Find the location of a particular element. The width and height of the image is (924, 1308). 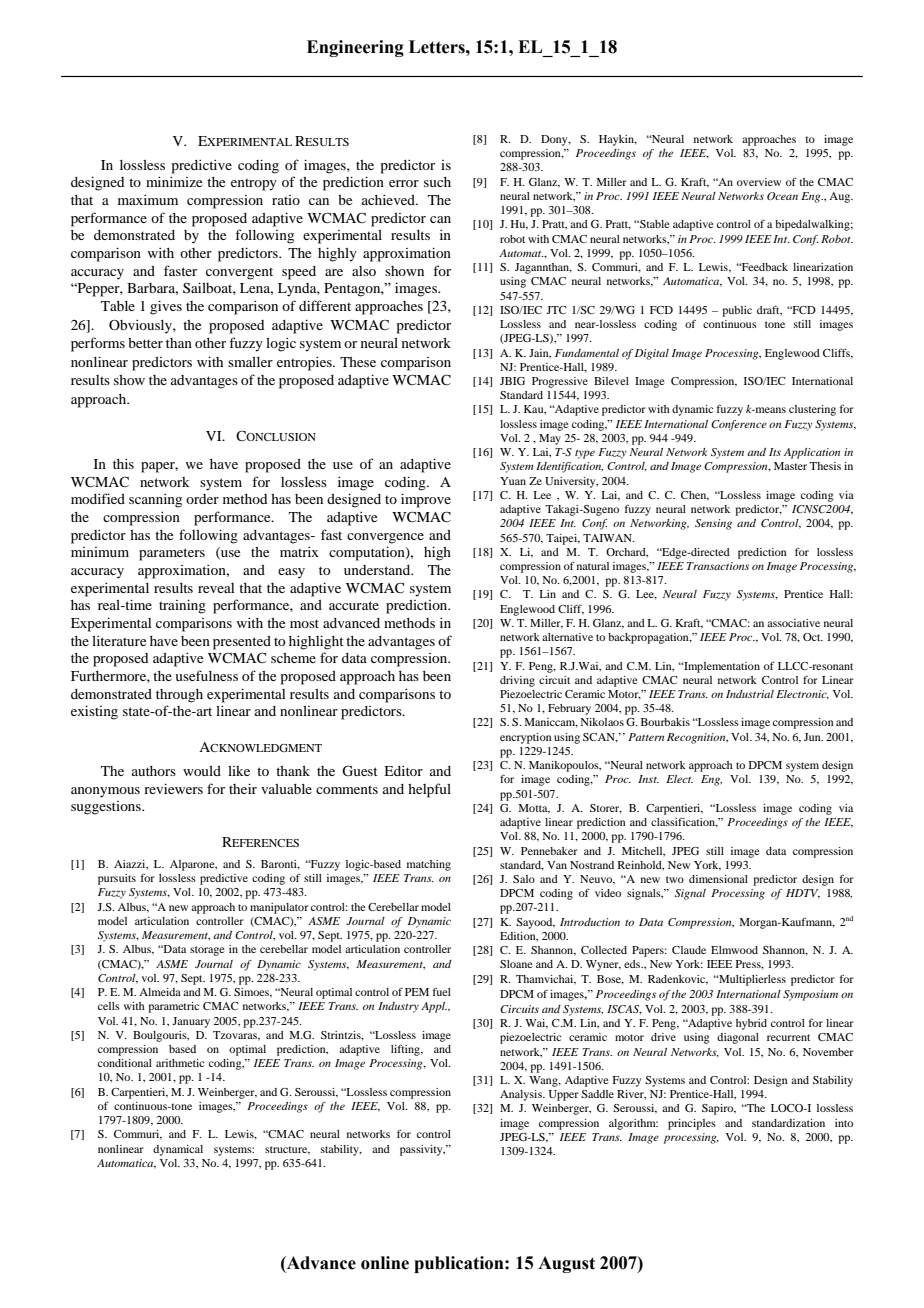

Engineering is located at coordinates (355, 48).
